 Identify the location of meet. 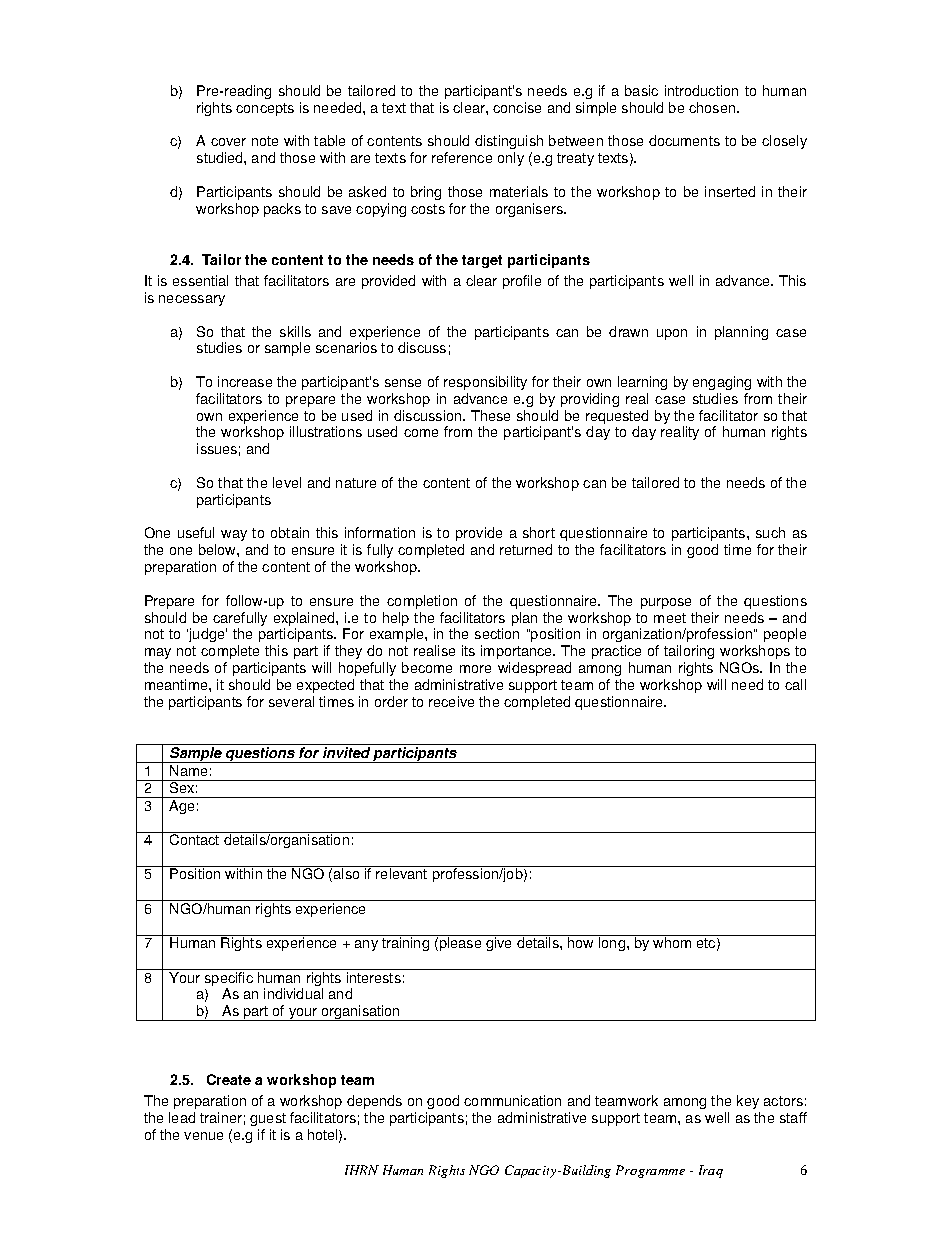
(670, 618).
